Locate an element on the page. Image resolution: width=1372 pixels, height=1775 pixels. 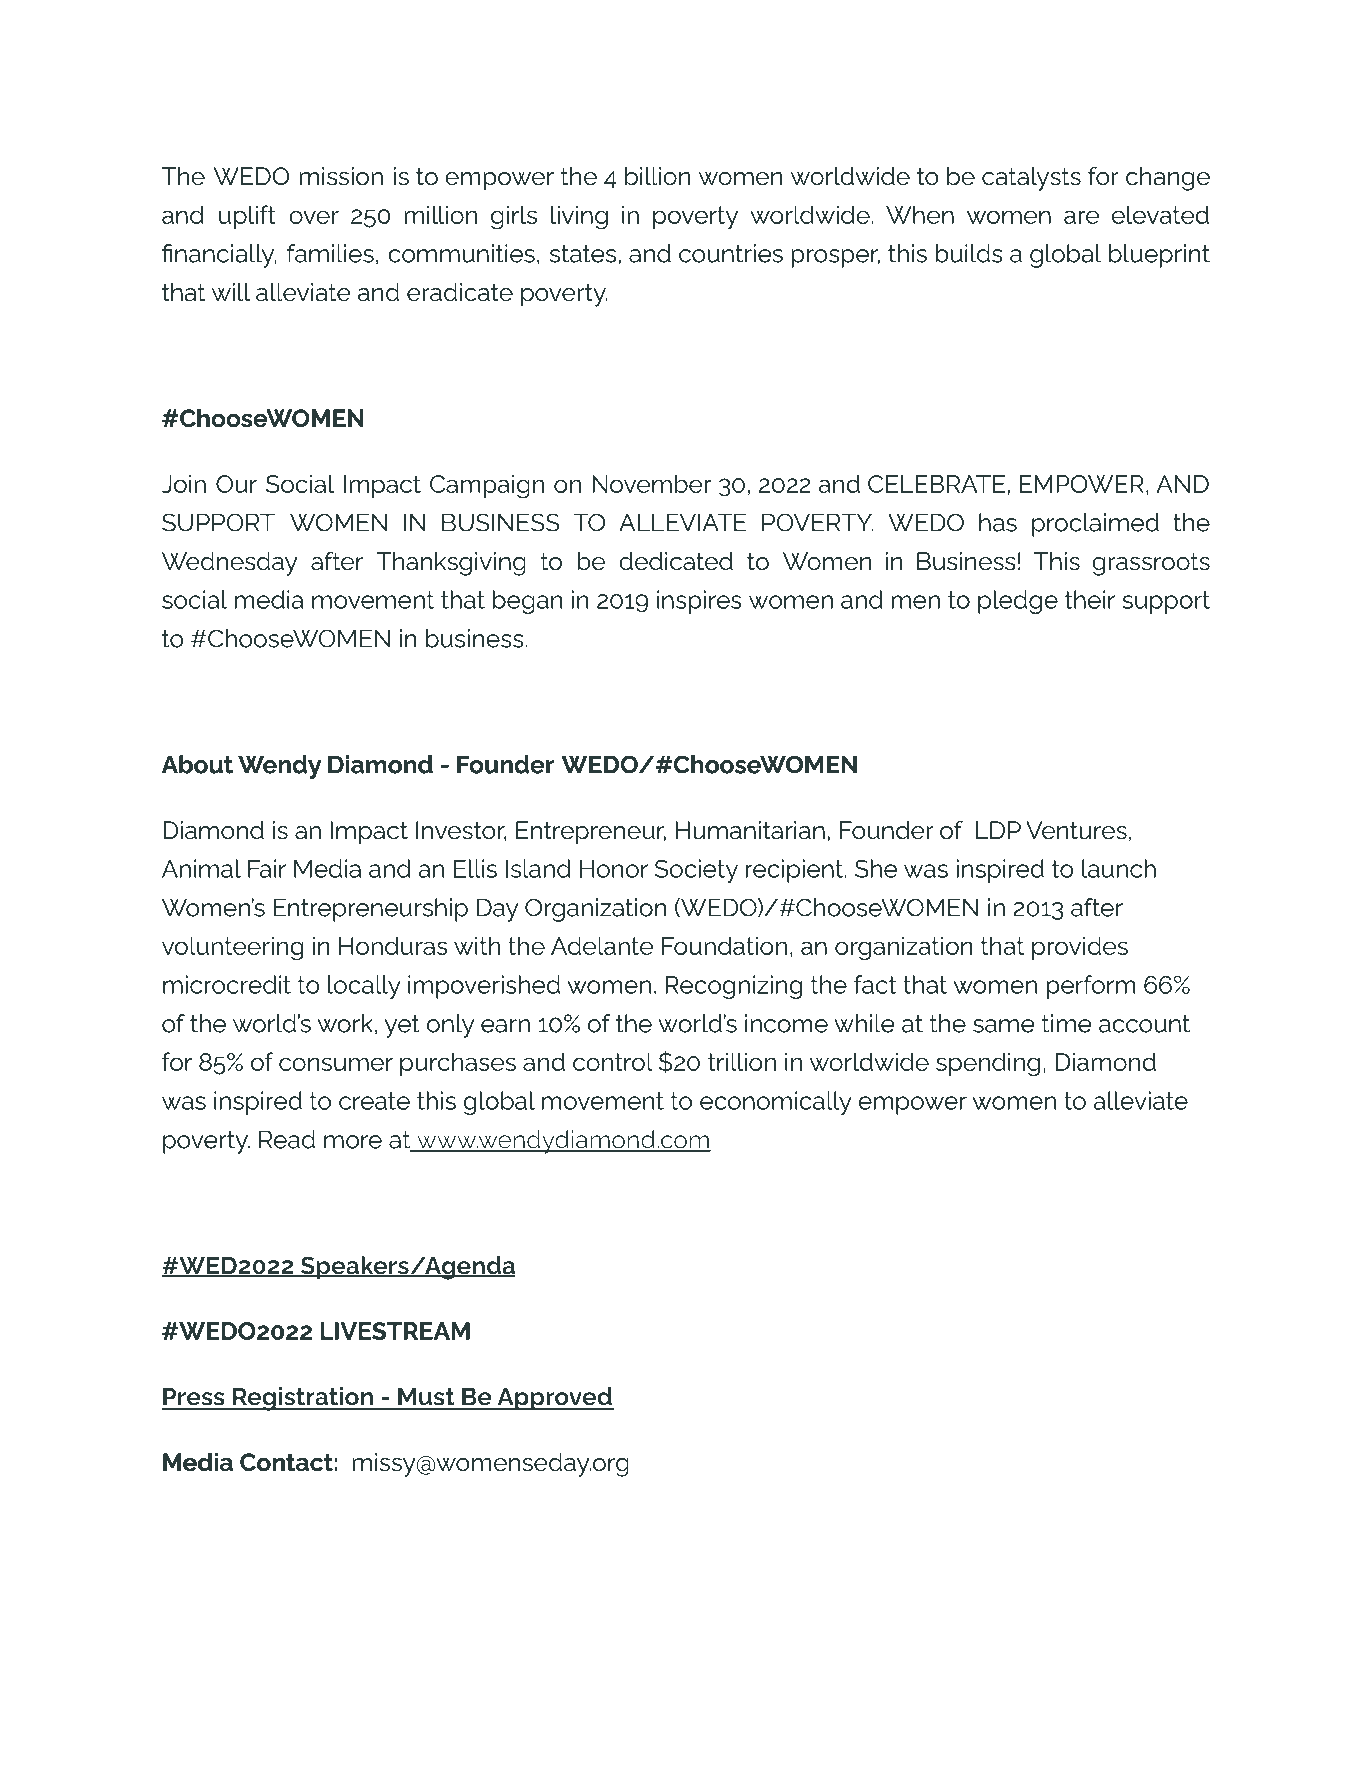
Approved is located at coordinates (554, 1399).
